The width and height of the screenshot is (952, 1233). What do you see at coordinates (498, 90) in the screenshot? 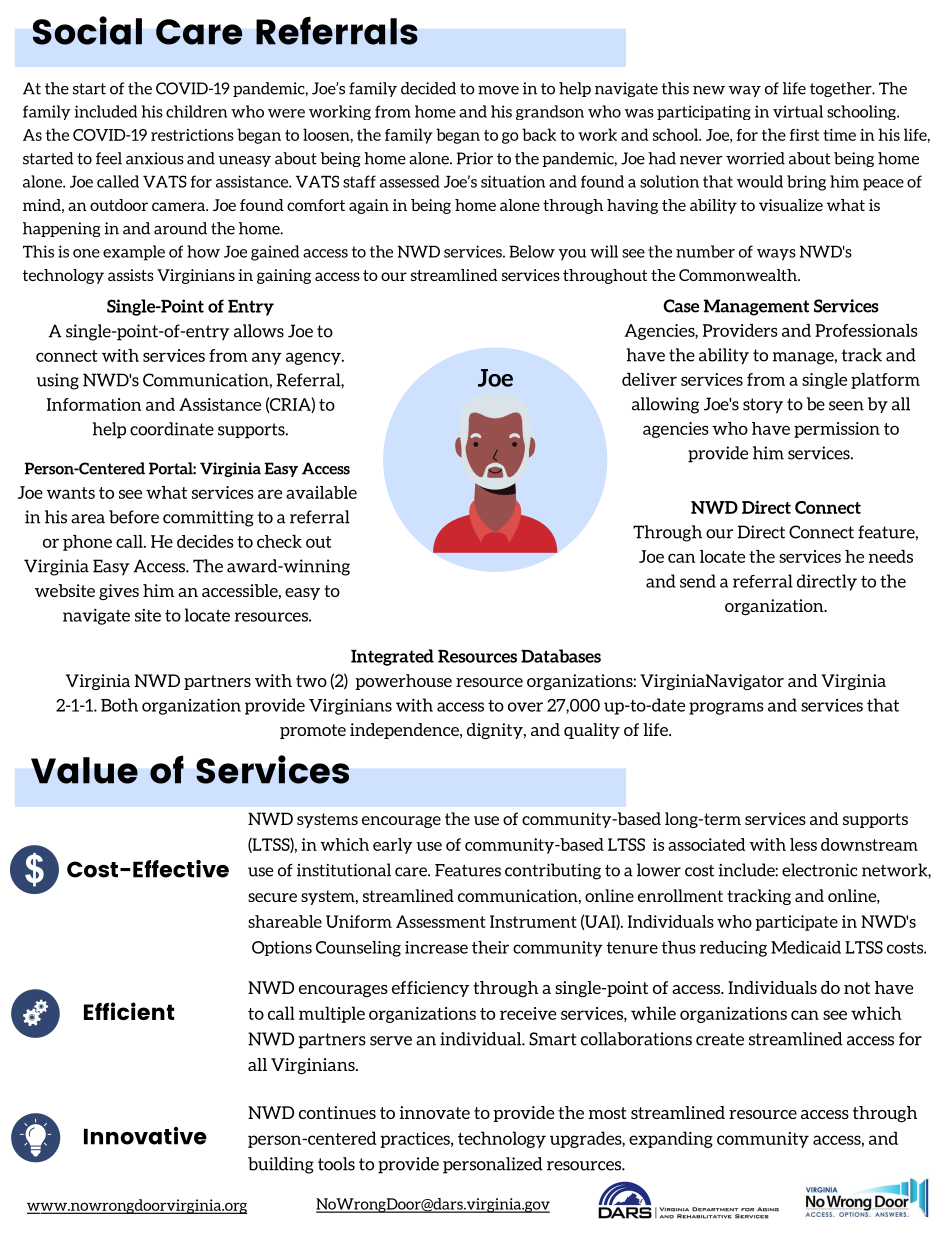
I see `move` at bounding box center [498, 90].
